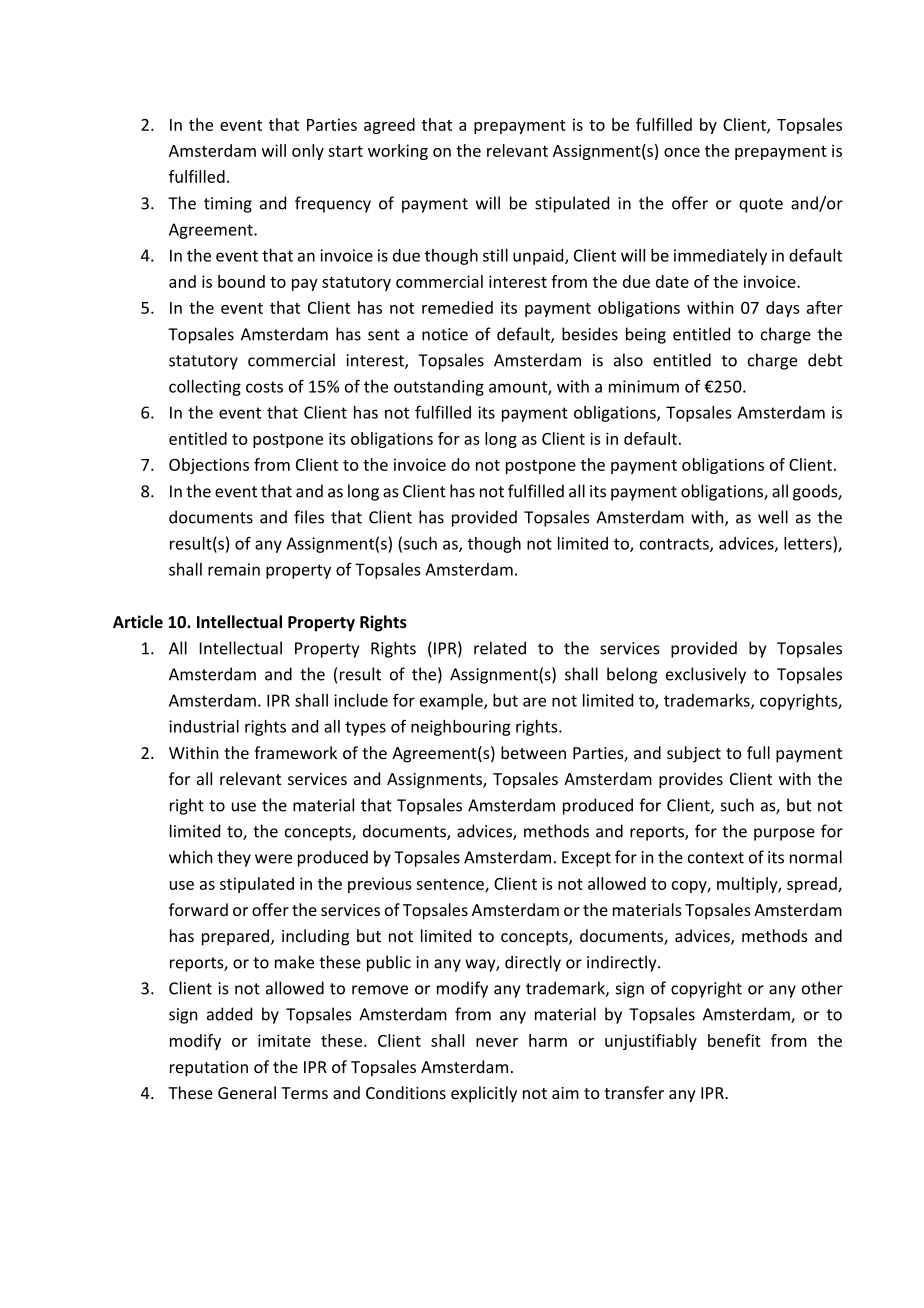 This image has width=924, height=1308. I want to click on related, so click(500, 648).
